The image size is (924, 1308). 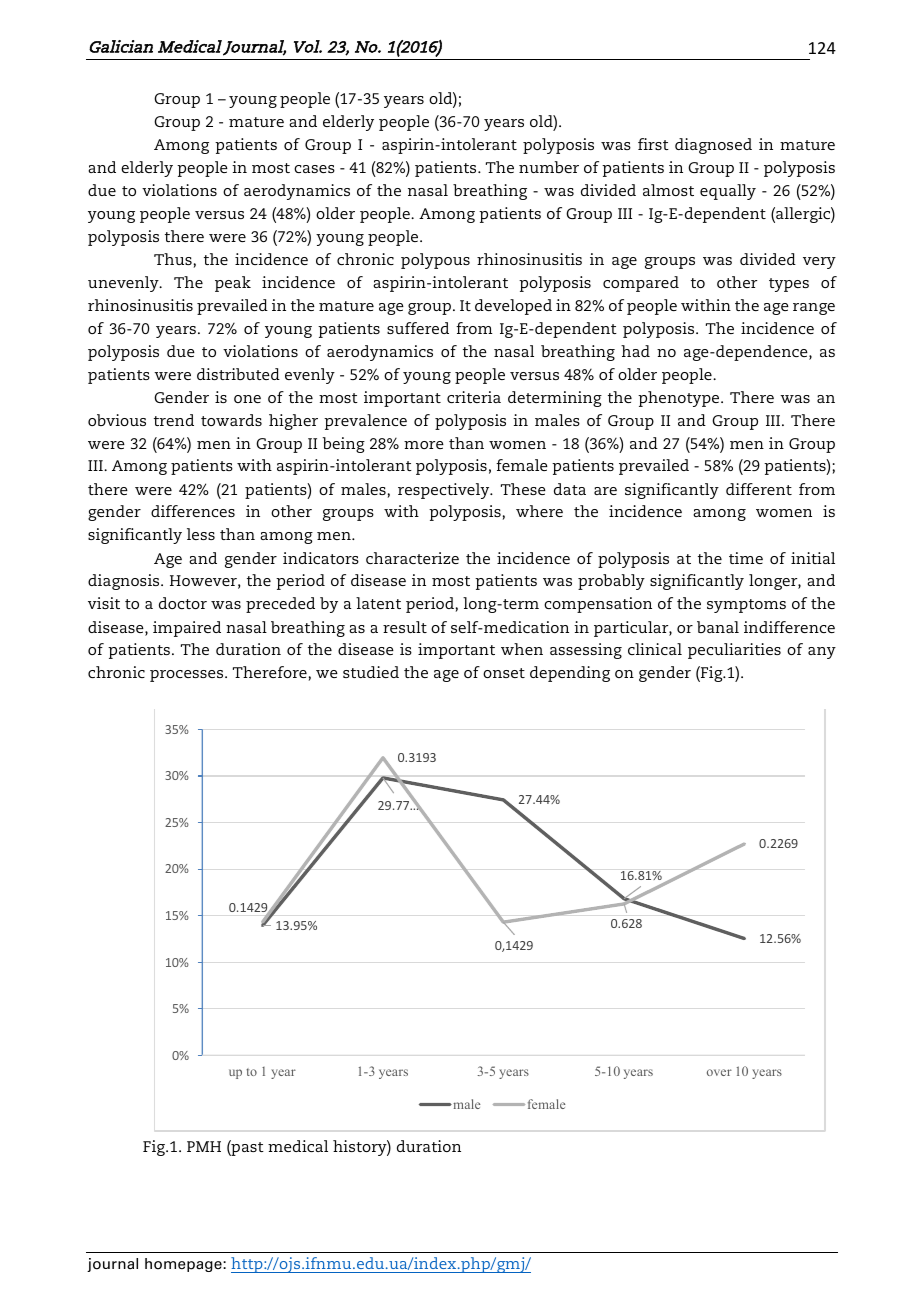 What do you see at coordinates (371, 672) in the screenshot?
I see `studied` at bounding box center [371, 672].
